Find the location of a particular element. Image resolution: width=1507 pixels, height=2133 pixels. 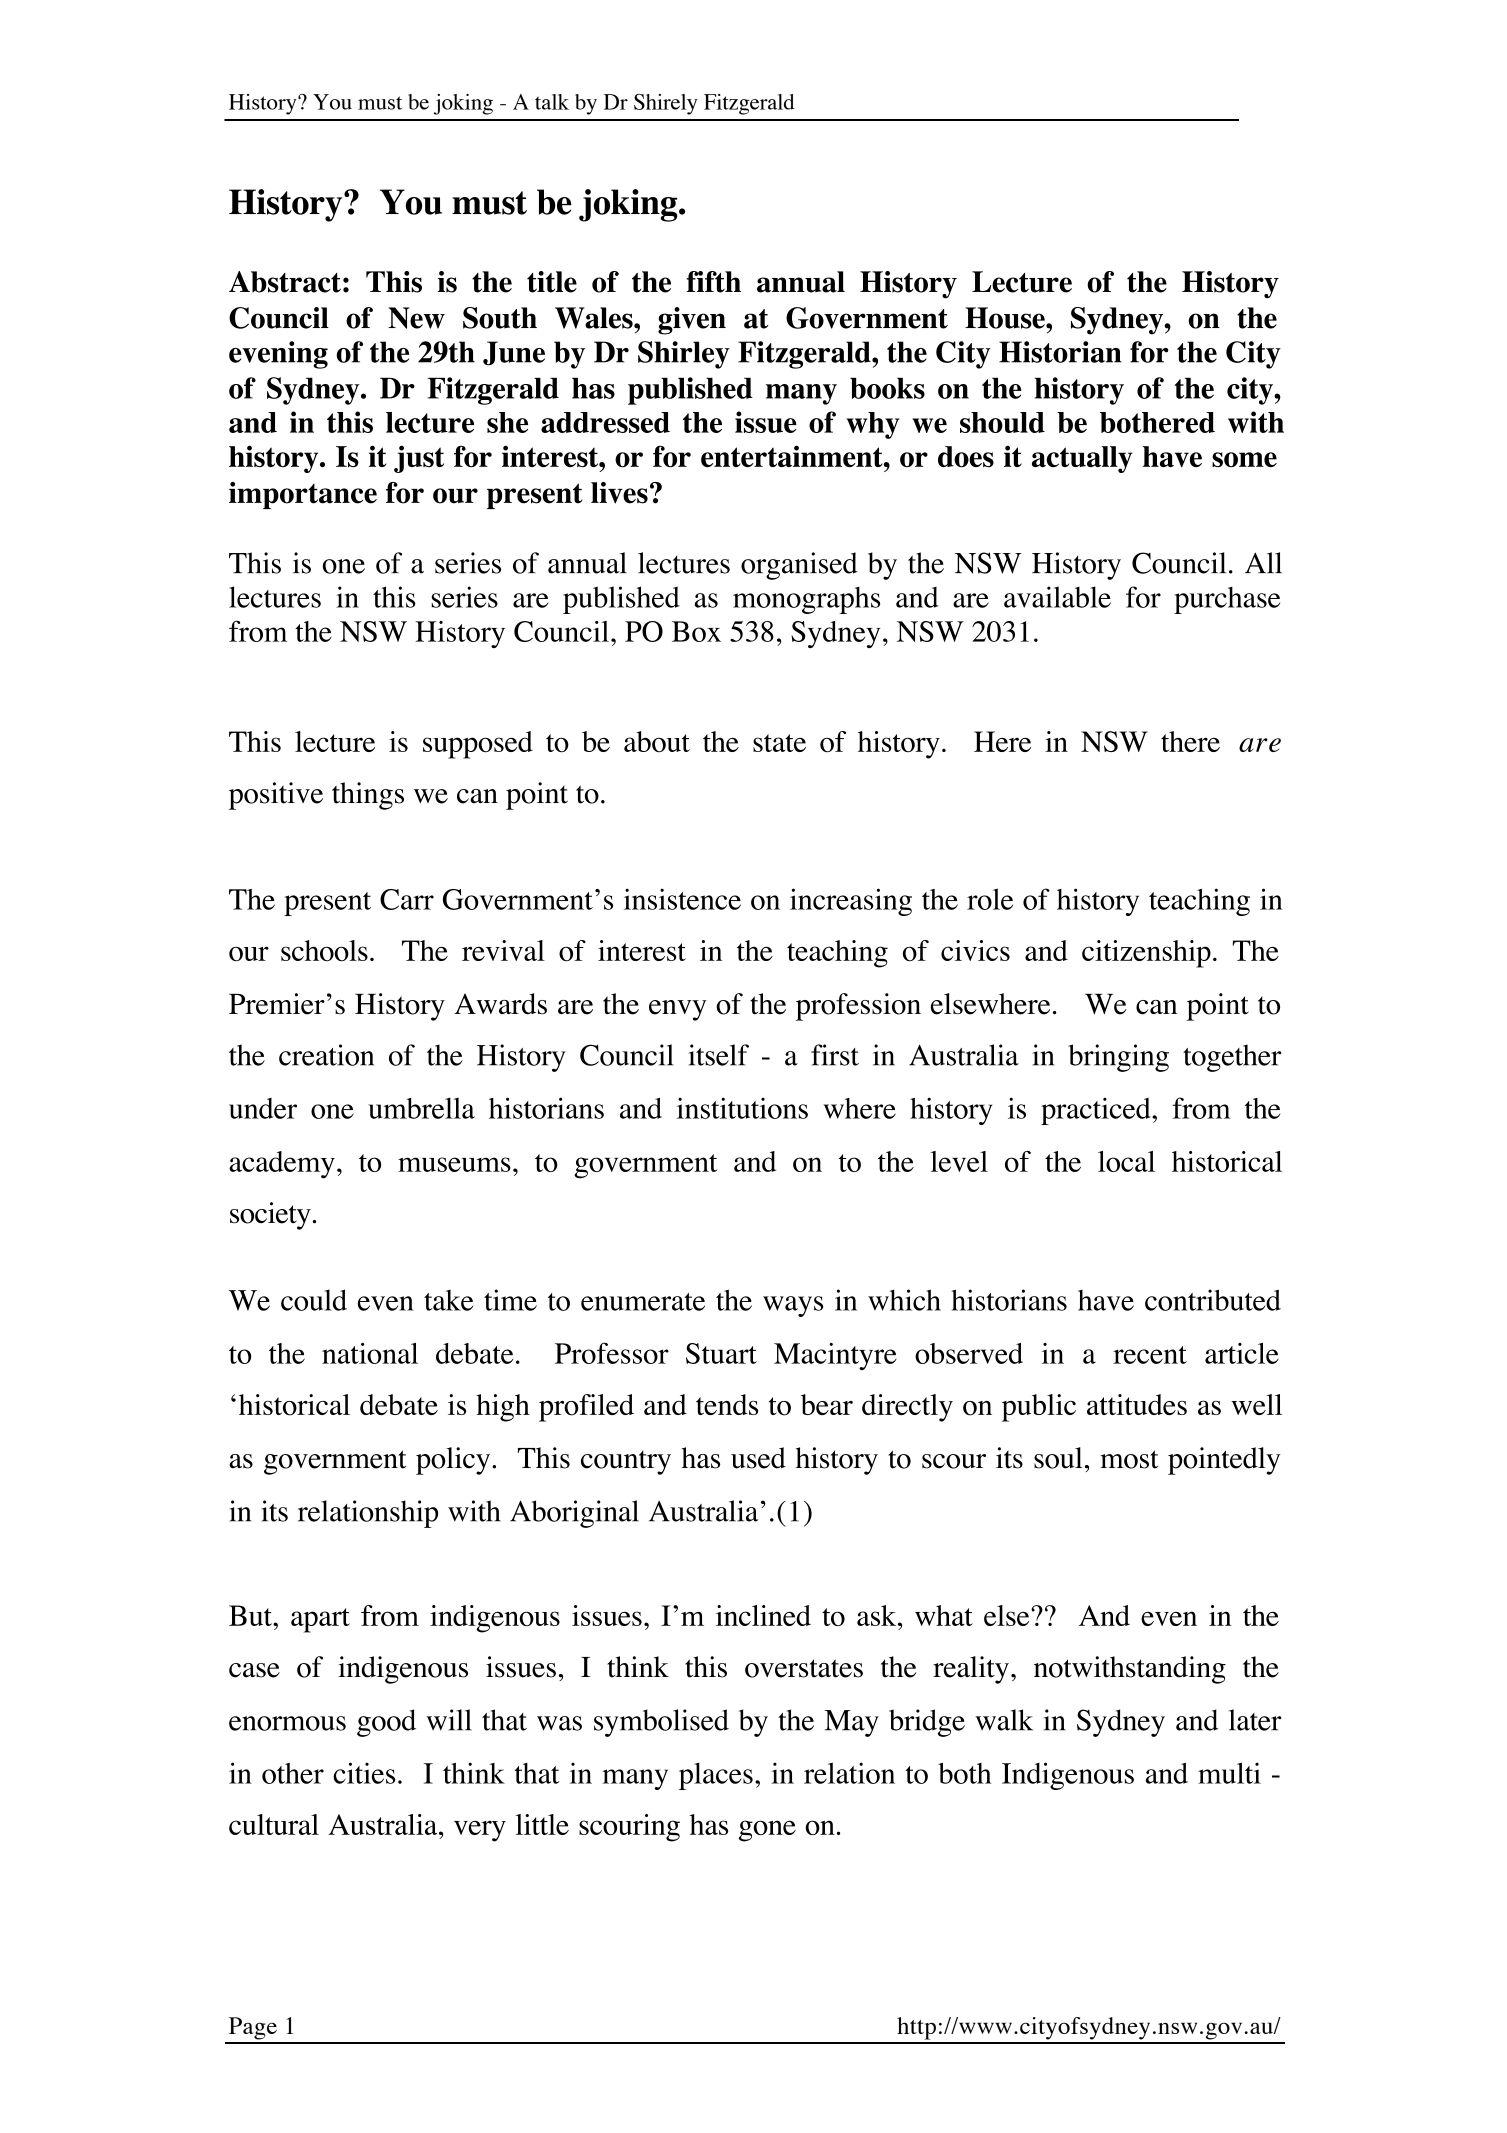

House is located at coordinates (1006, 318).
